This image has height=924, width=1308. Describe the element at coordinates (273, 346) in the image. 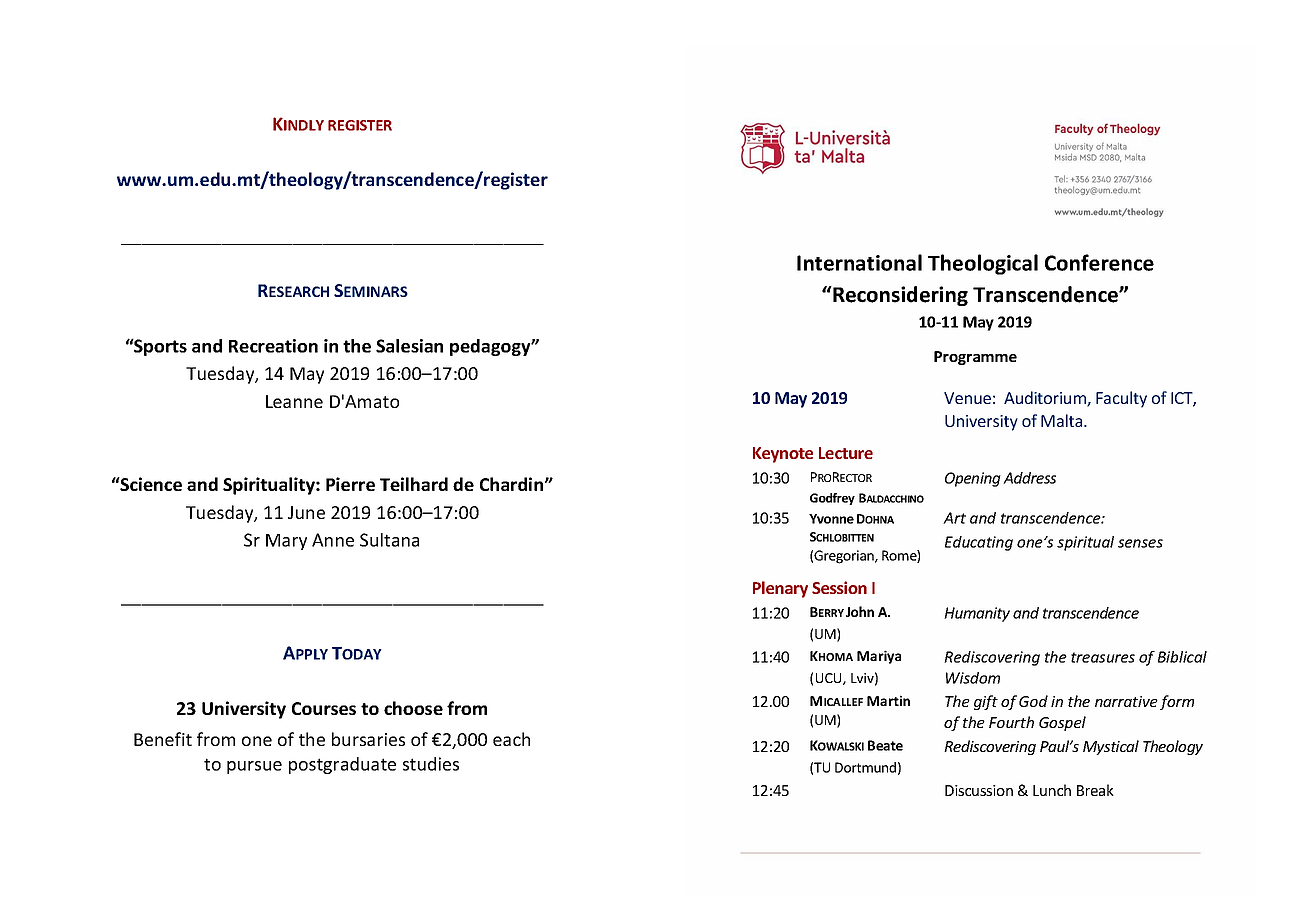

I see `Recreation` at that location.
